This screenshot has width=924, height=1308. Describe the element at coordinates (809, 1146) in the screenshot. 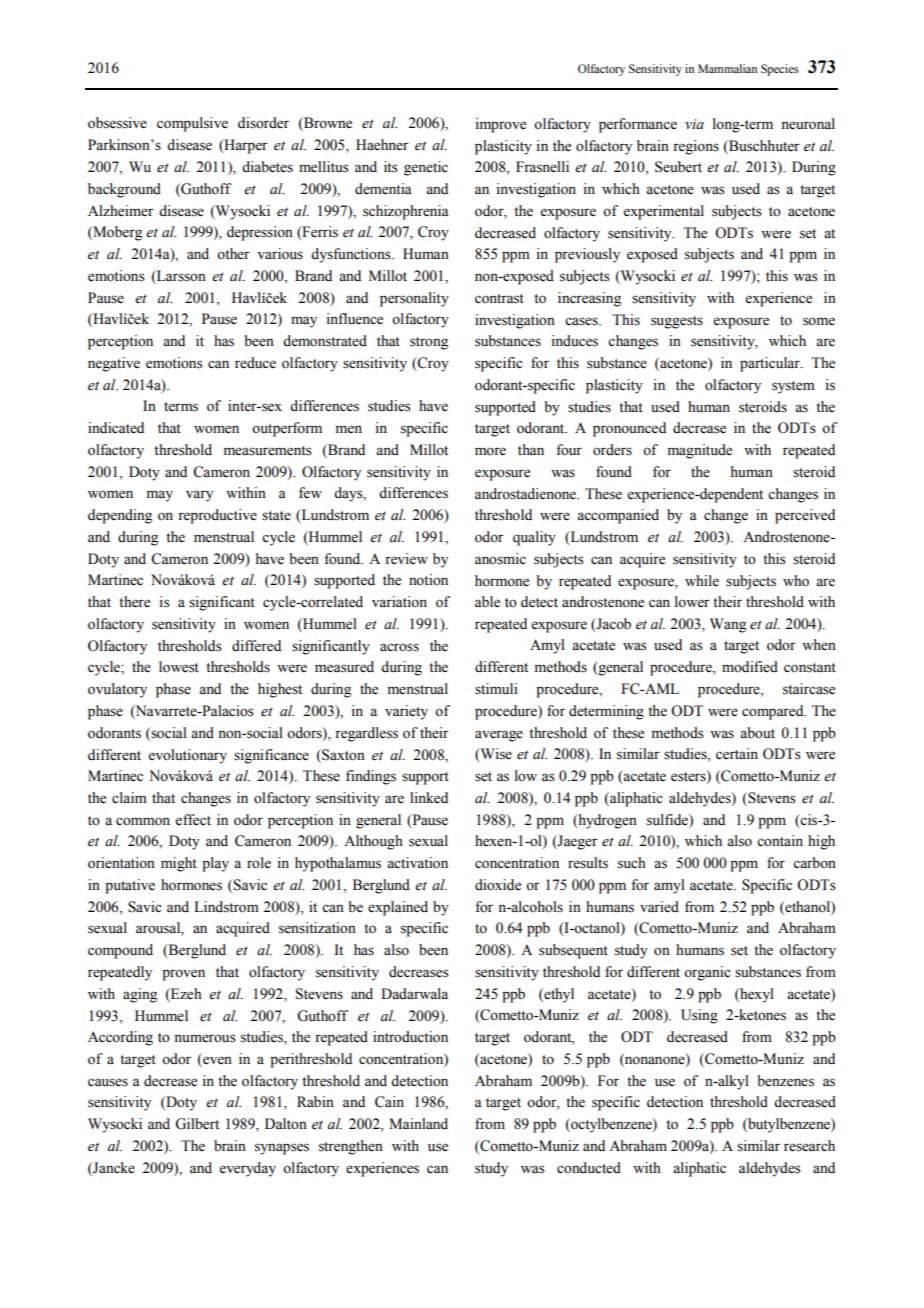

I see `research` at that location.
